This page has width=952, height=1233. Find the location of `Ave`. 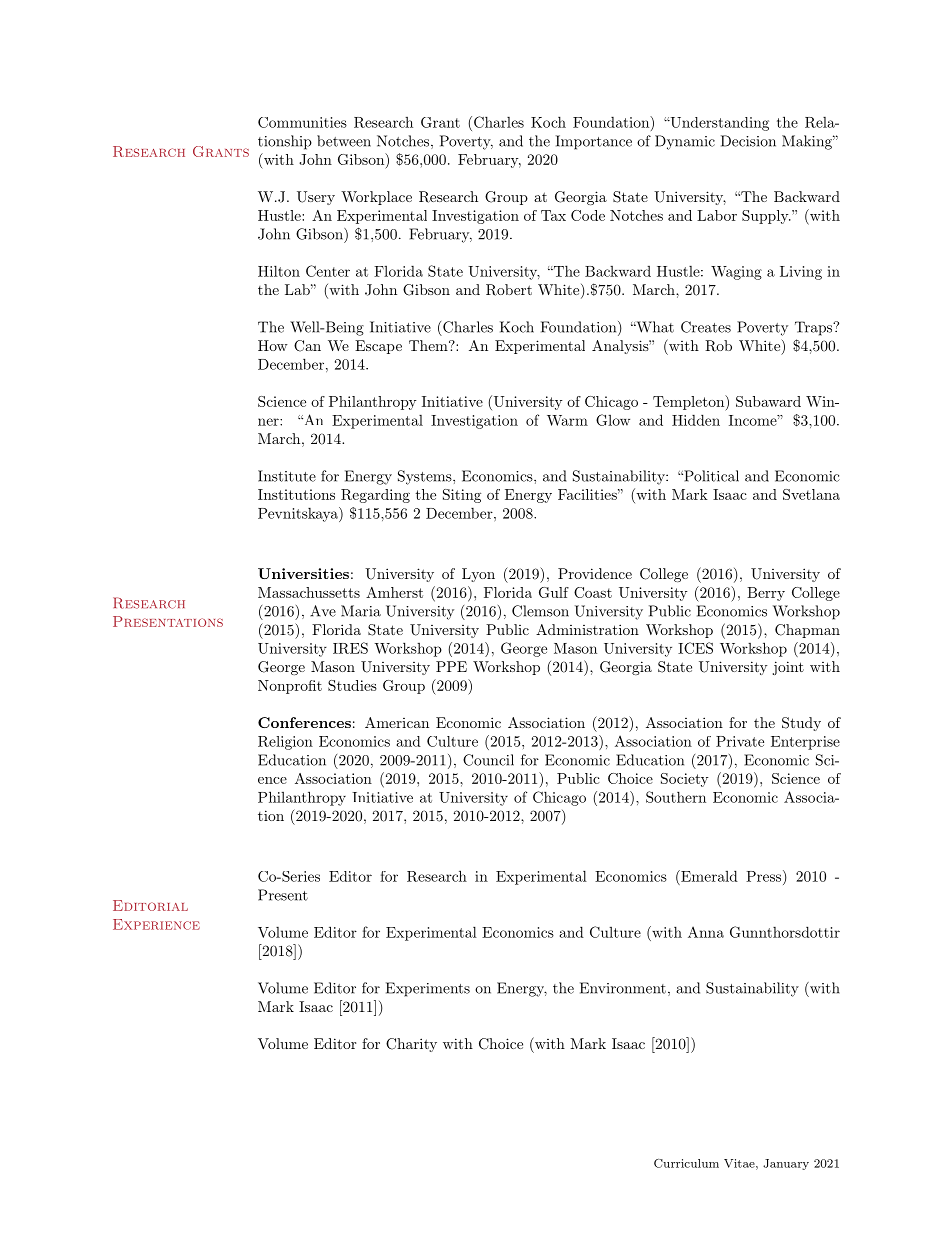

Ave is located at coordinates (323, 611).
